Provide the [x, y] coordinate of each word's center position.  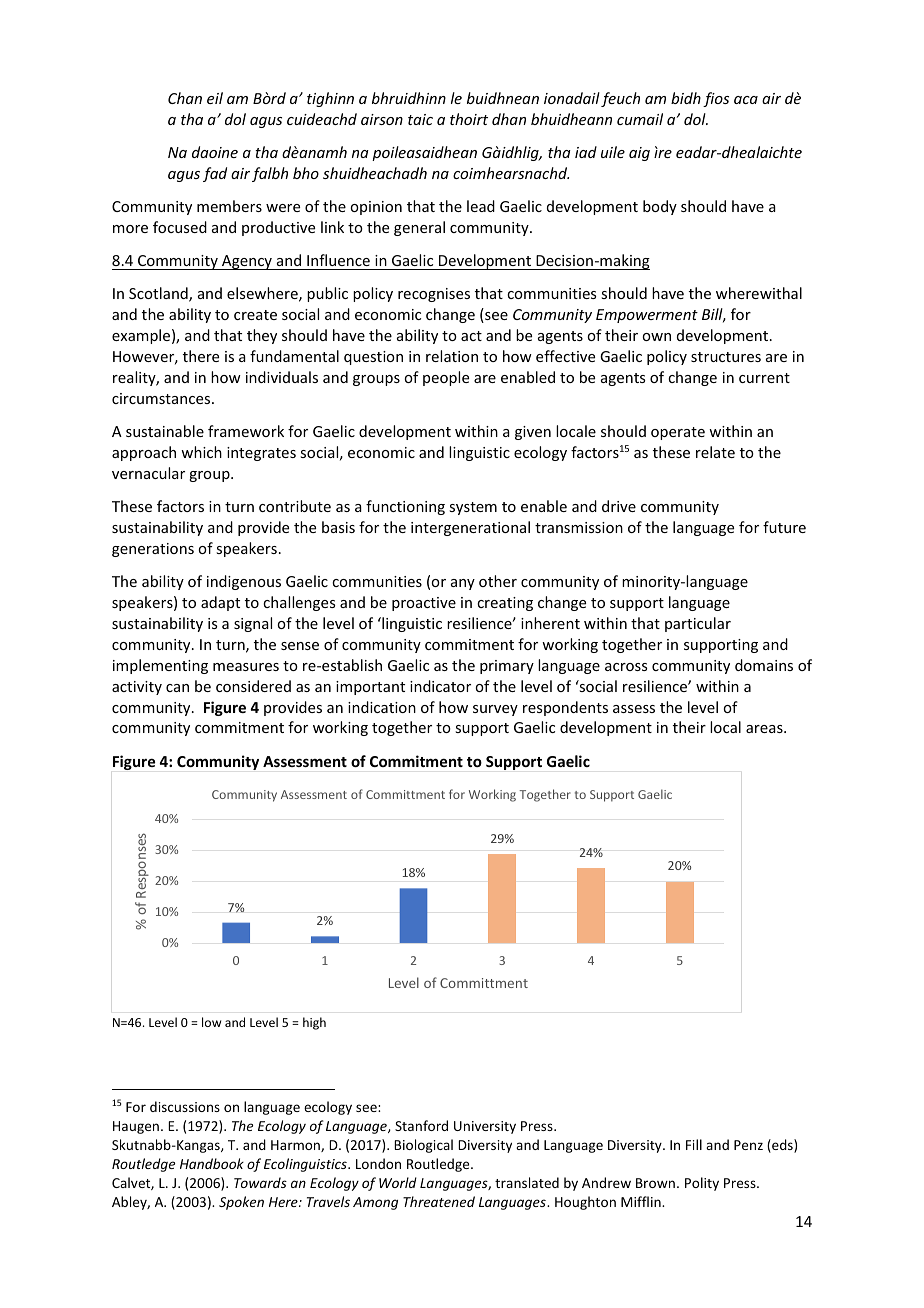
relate [715, 452]
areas [765, 729]
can [177, 688]
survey [495, 710]
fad [215, 174]
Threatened [439, 1201]
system [473, 508]
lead [481, 206]
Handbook [212, 1163]
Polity [702, 1184]
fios [716, 99]
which [201, 452]
